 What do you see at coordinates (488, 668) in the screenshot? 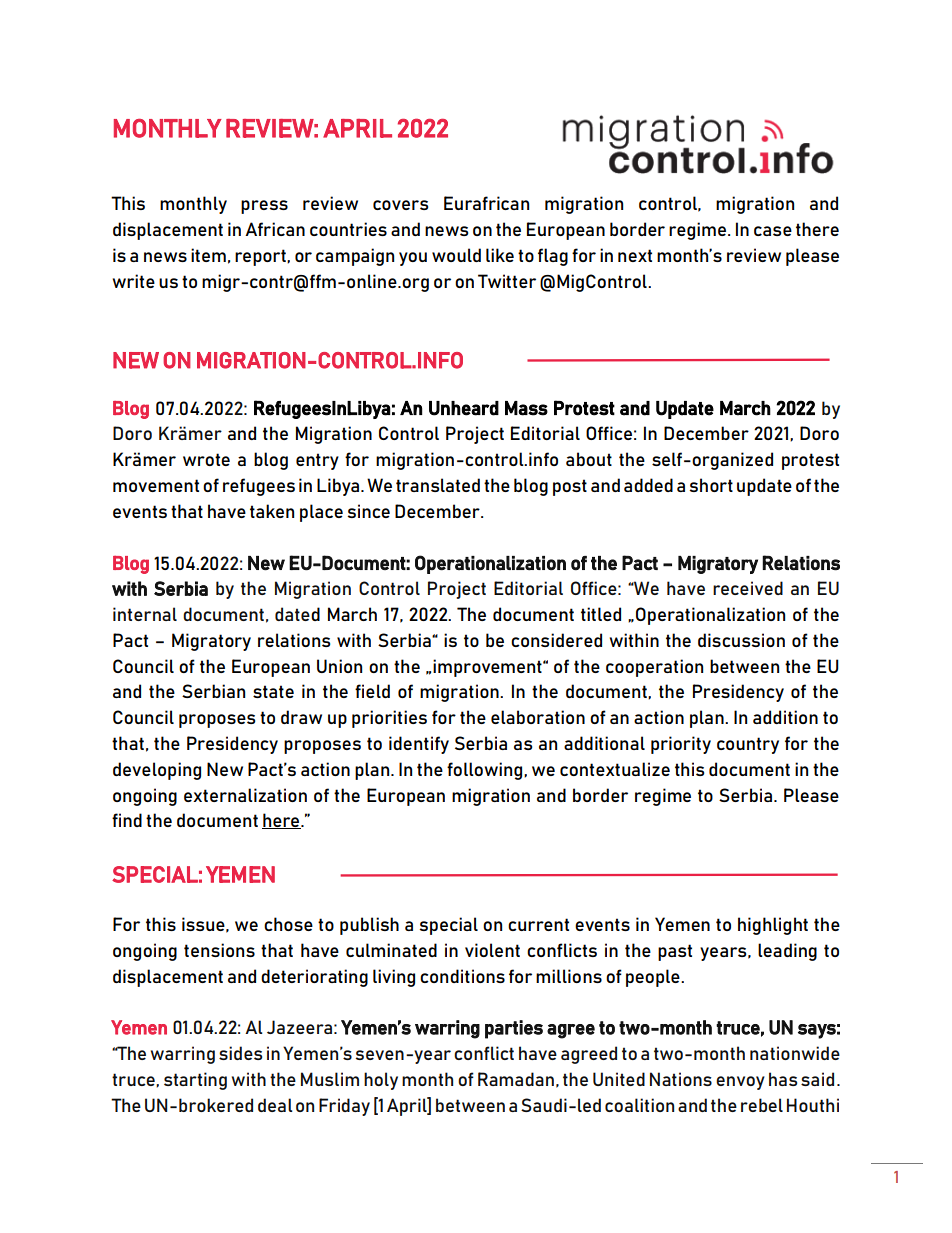
I see `improvement` at bounding box center [488, 668].
